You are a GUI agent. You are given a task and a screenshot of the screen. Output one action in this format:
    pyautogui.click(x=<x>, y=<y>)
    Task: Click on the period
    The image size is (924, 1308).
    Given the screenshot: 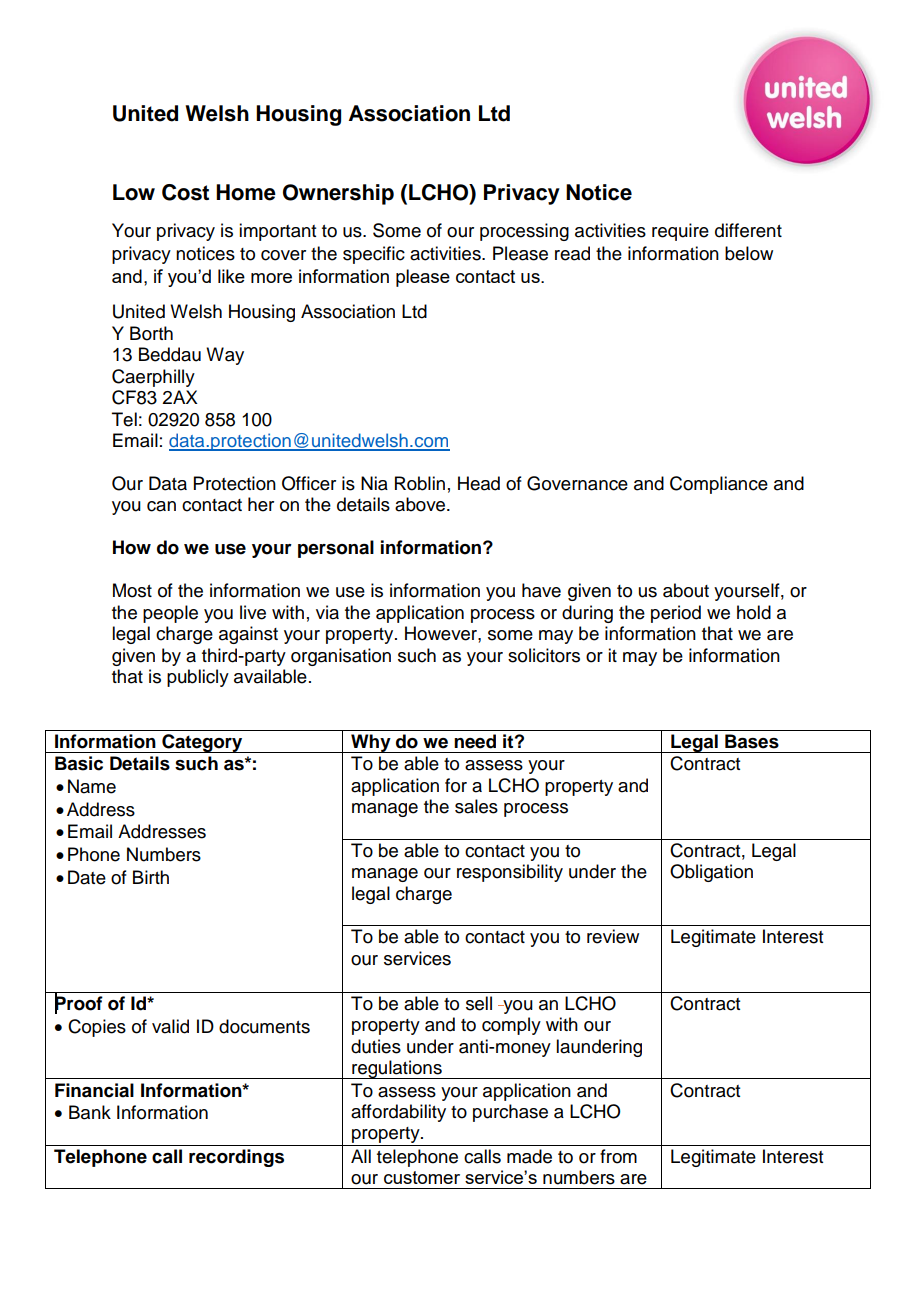 What is the action you would take?
    pyautogui.click(x=676, y=614)
